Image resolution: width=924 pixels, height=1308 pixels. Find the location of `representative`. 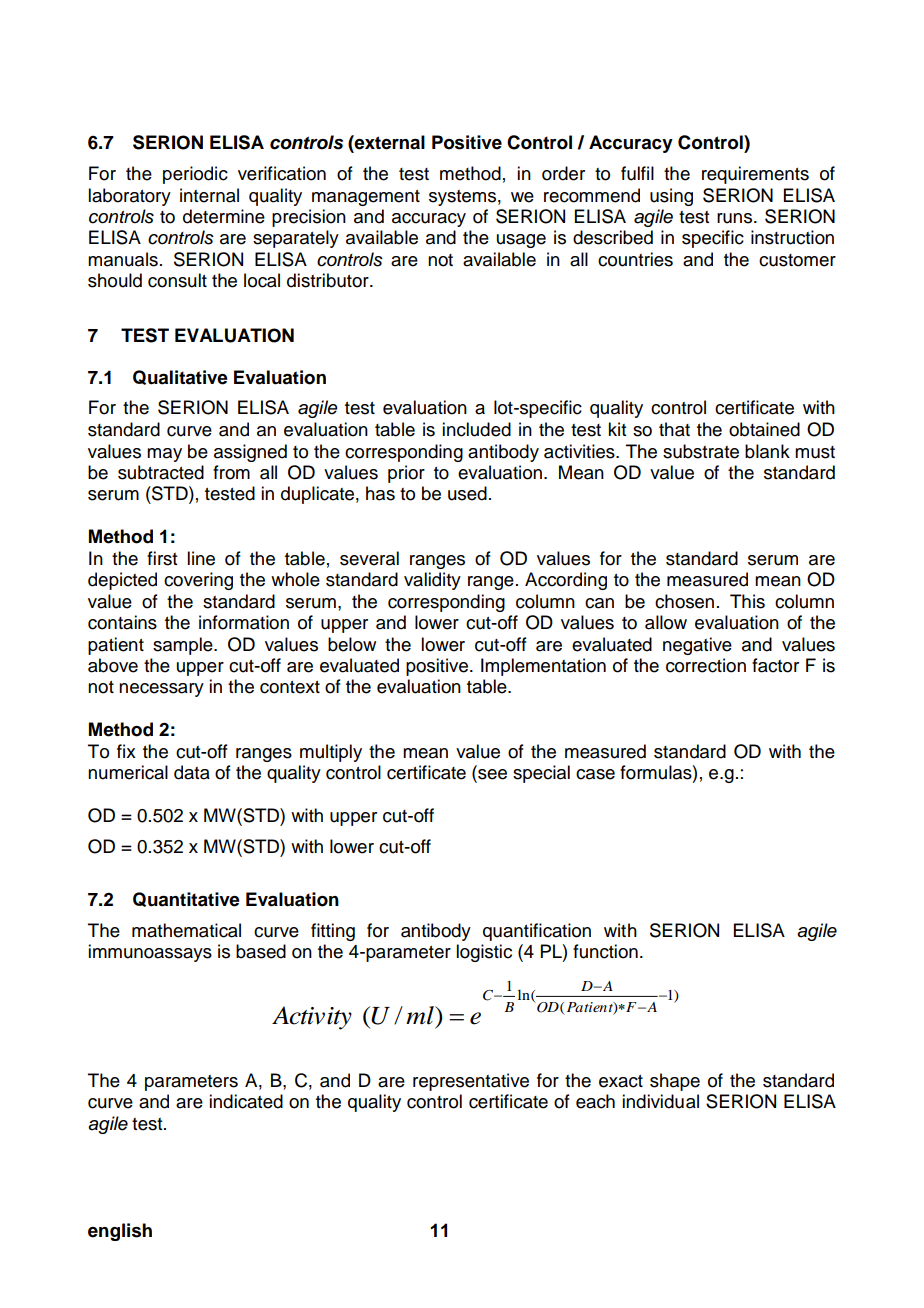

representative is located at coordinates (471, 1082).
